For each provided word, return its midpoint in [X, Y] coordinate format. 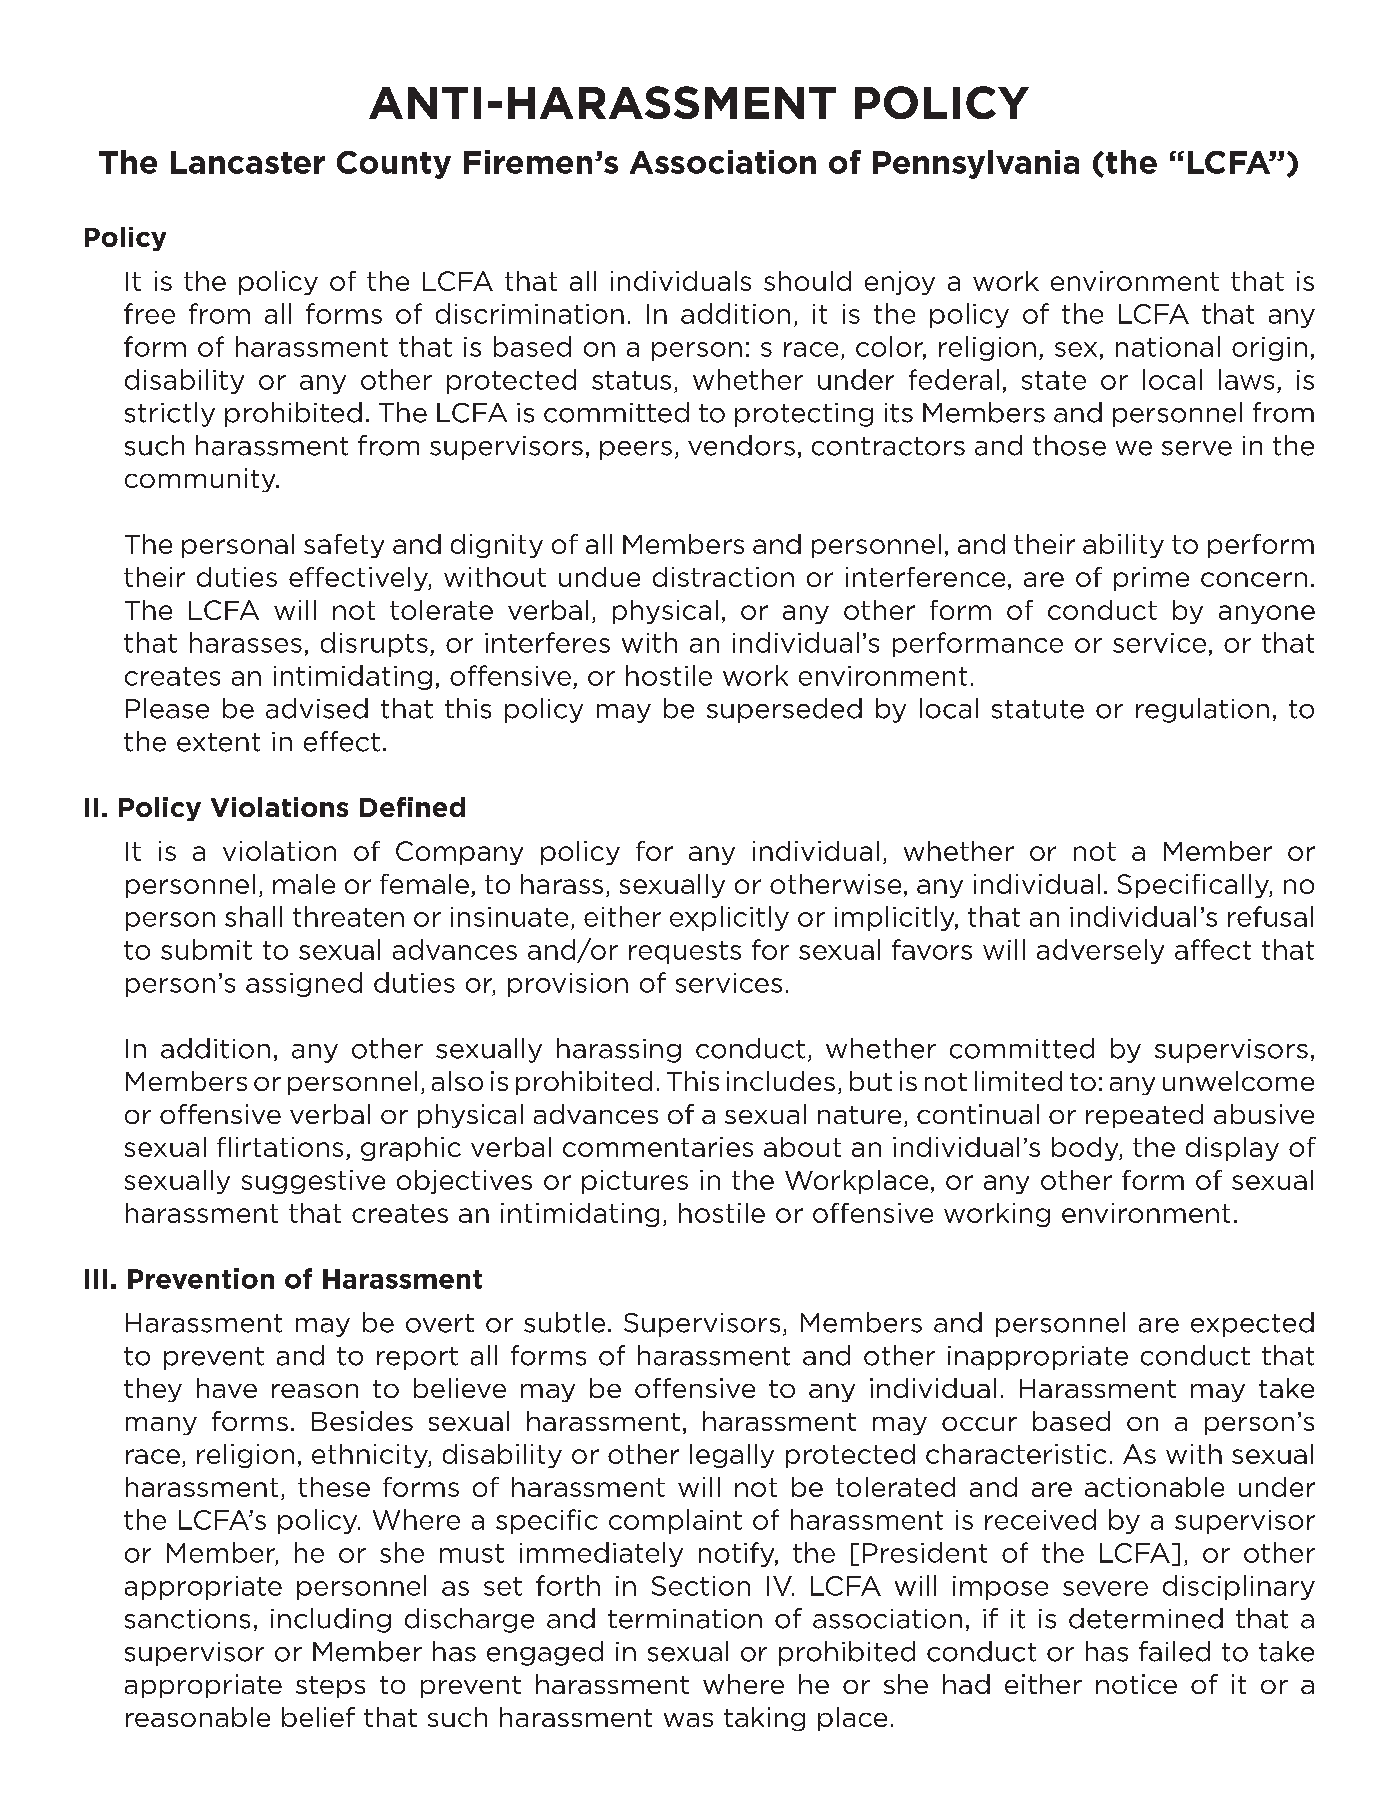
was [688, 1720]
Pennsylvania [976, 164]
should [807, 281]
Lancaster [248, 162]
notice [1136, 1684]
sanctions [187, 1619]
